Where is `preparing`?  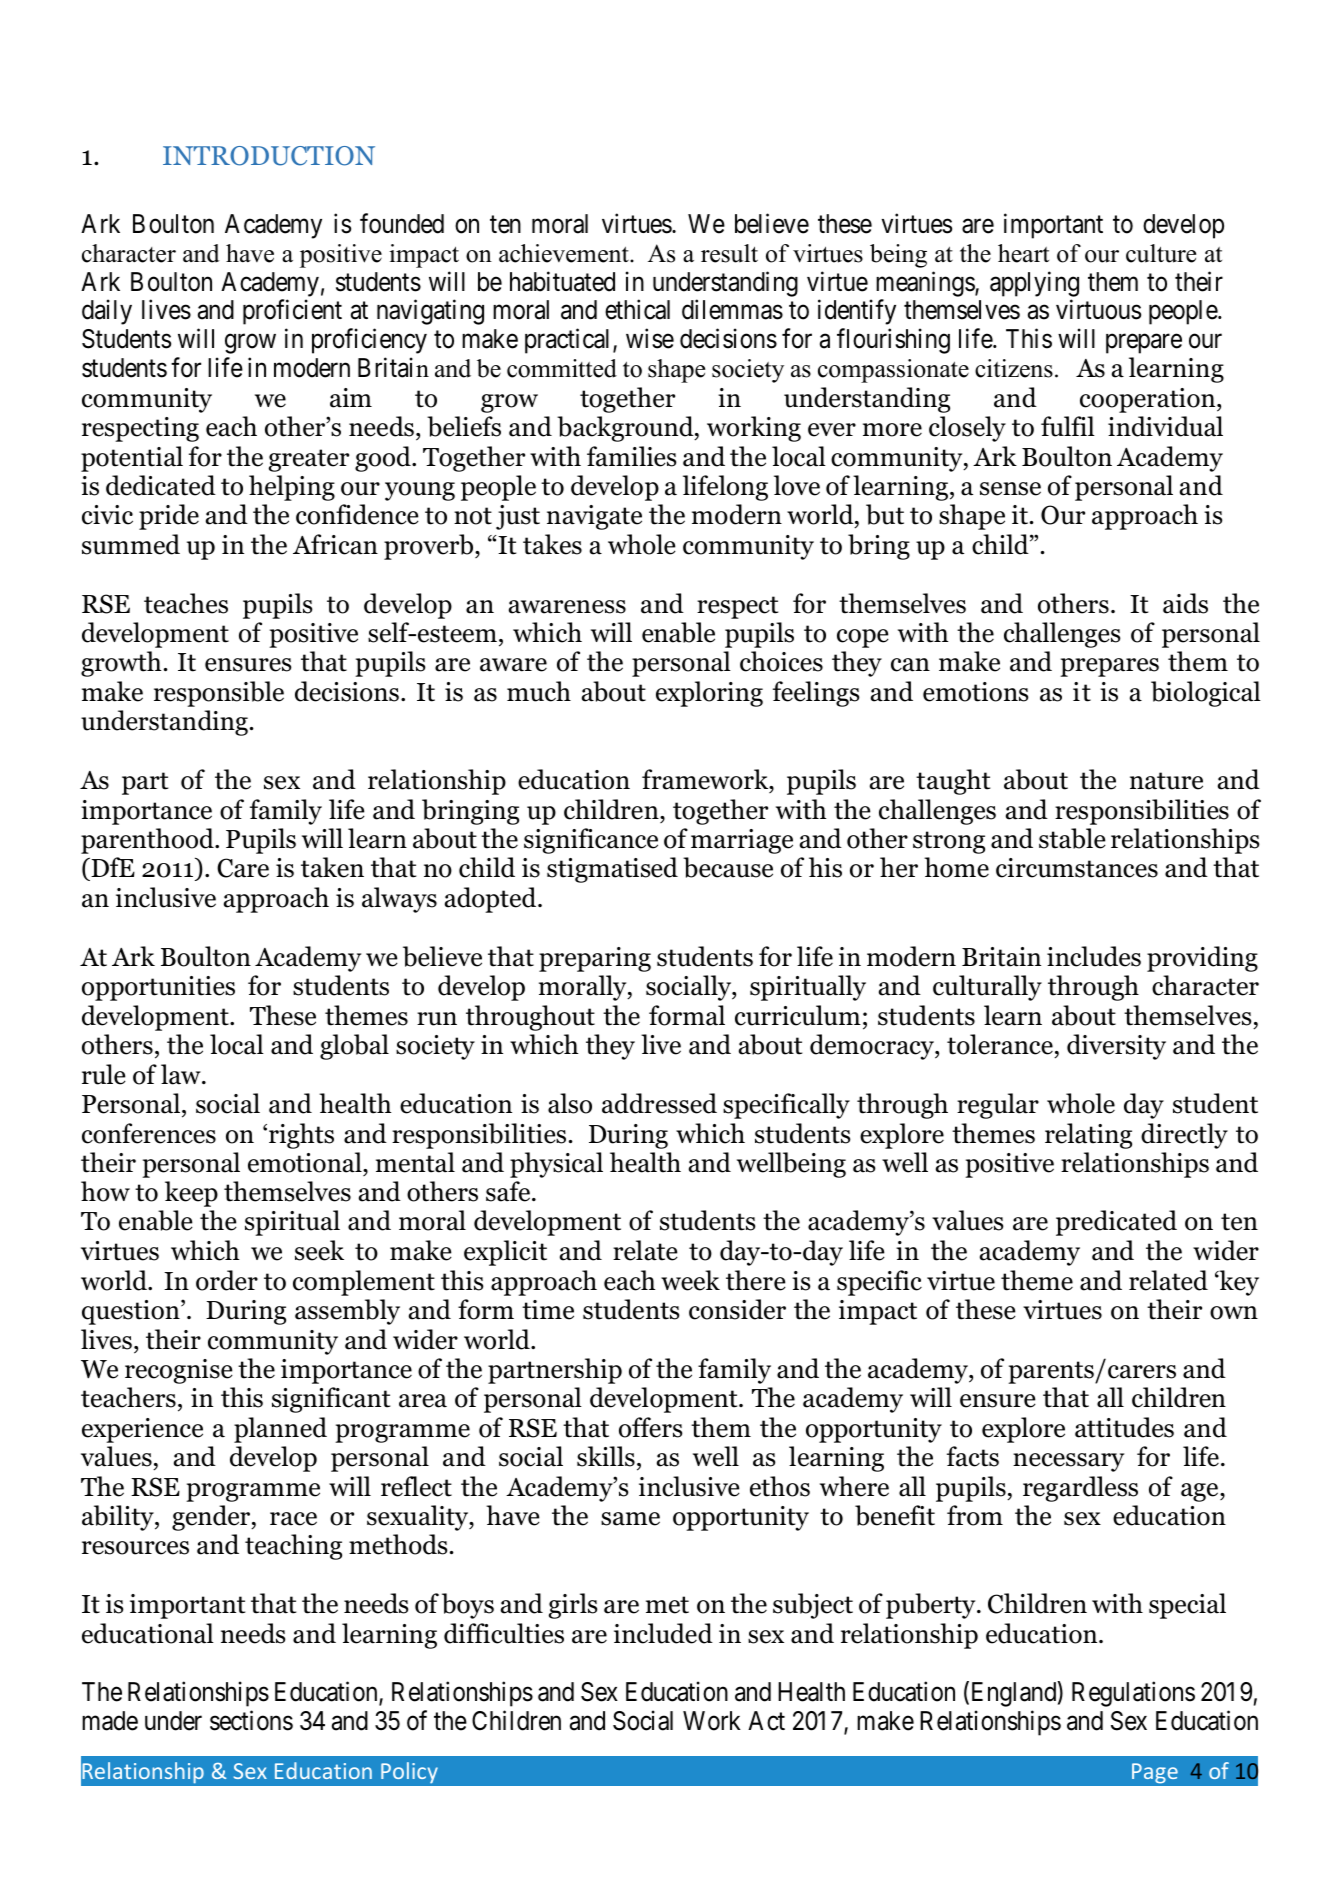 preparing is located at coordinates (595, 959).
